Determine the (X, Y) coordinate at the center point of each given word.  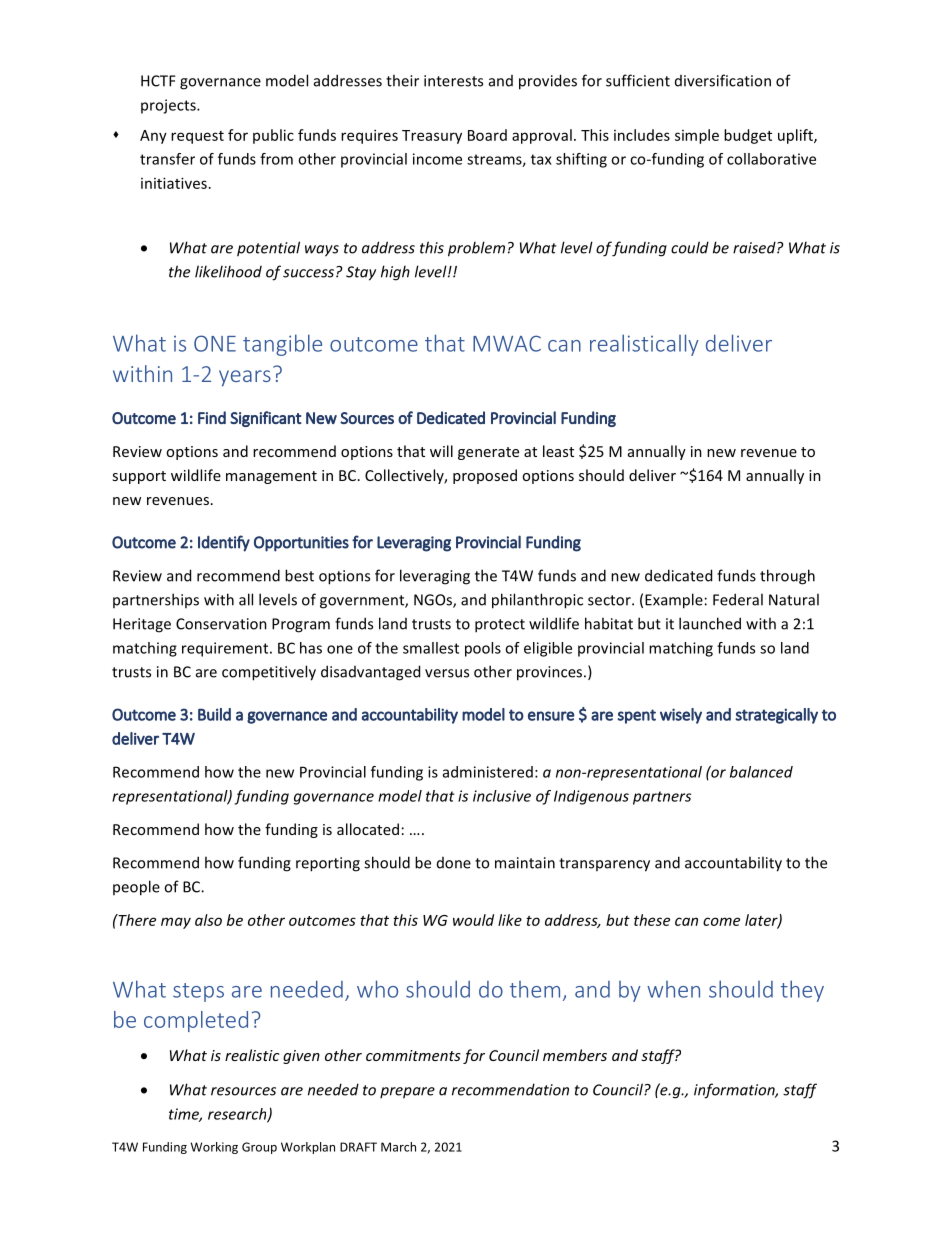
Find (212, 417)
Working (214, 1148)
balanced (761, 772)
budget (748, 136)
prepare (407, 1093)
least (558, 451)
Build (214, 714)
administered (488, 772)
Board (487, 135)
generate (488, 453)
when (673, 989)
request (197, 137)
